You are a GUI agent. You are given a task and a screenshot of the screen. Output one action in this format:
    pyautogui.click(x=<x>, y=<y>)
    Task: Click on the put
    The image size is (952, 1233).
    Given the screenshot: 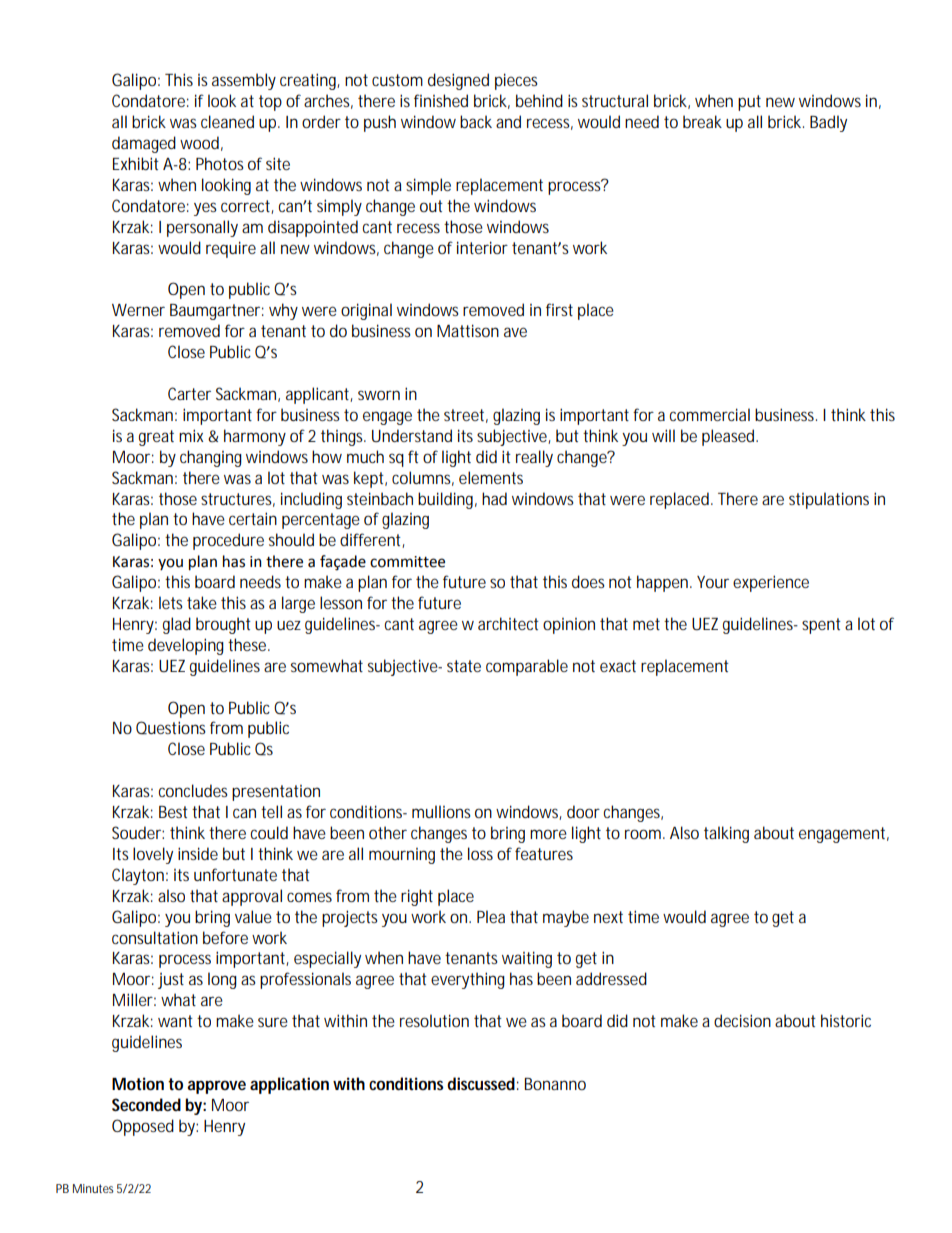 What is the action you would take?
    pyautogui.click(x=749, y=103)
